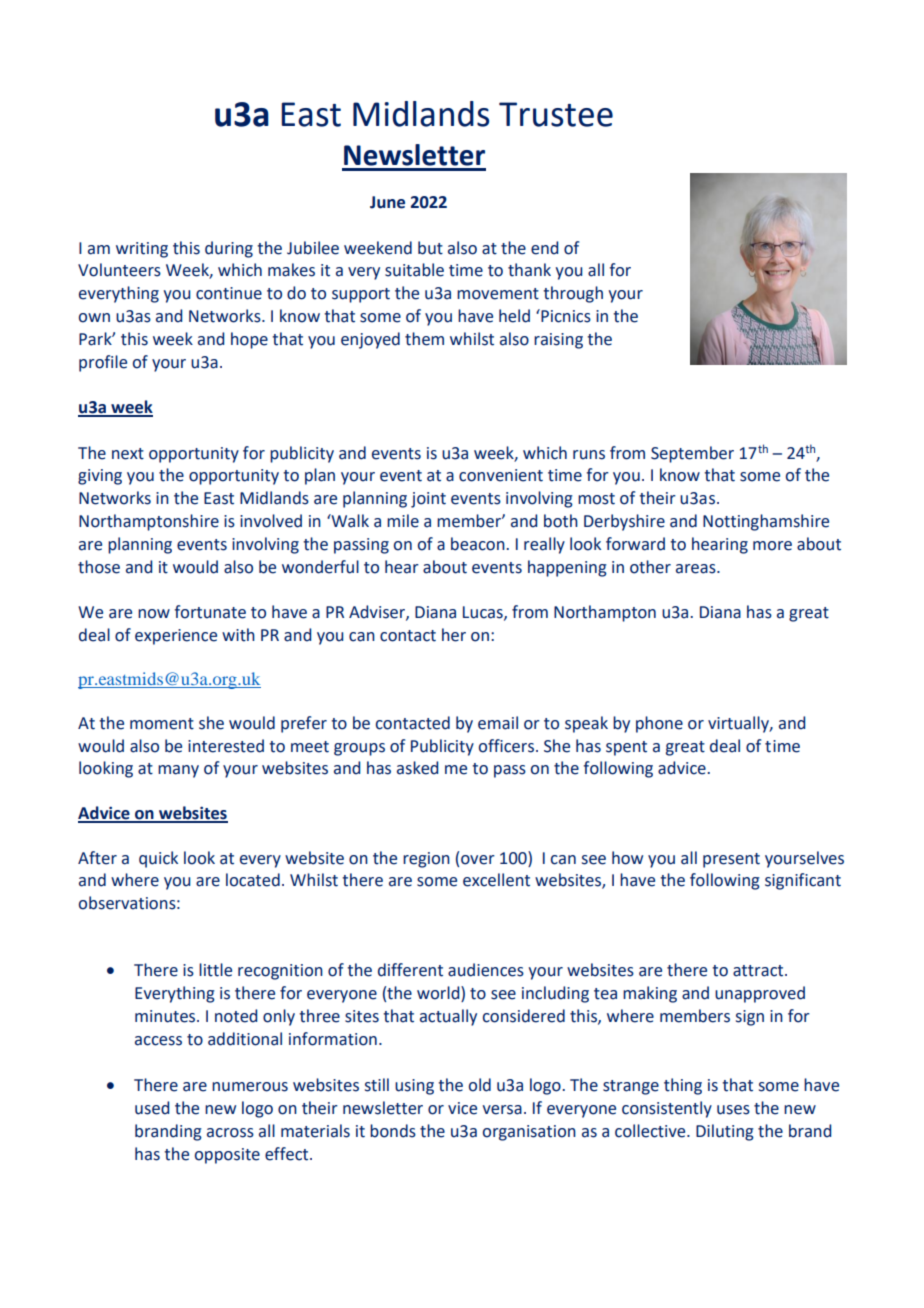  I want to click on Trustee, so click(556, 114).
